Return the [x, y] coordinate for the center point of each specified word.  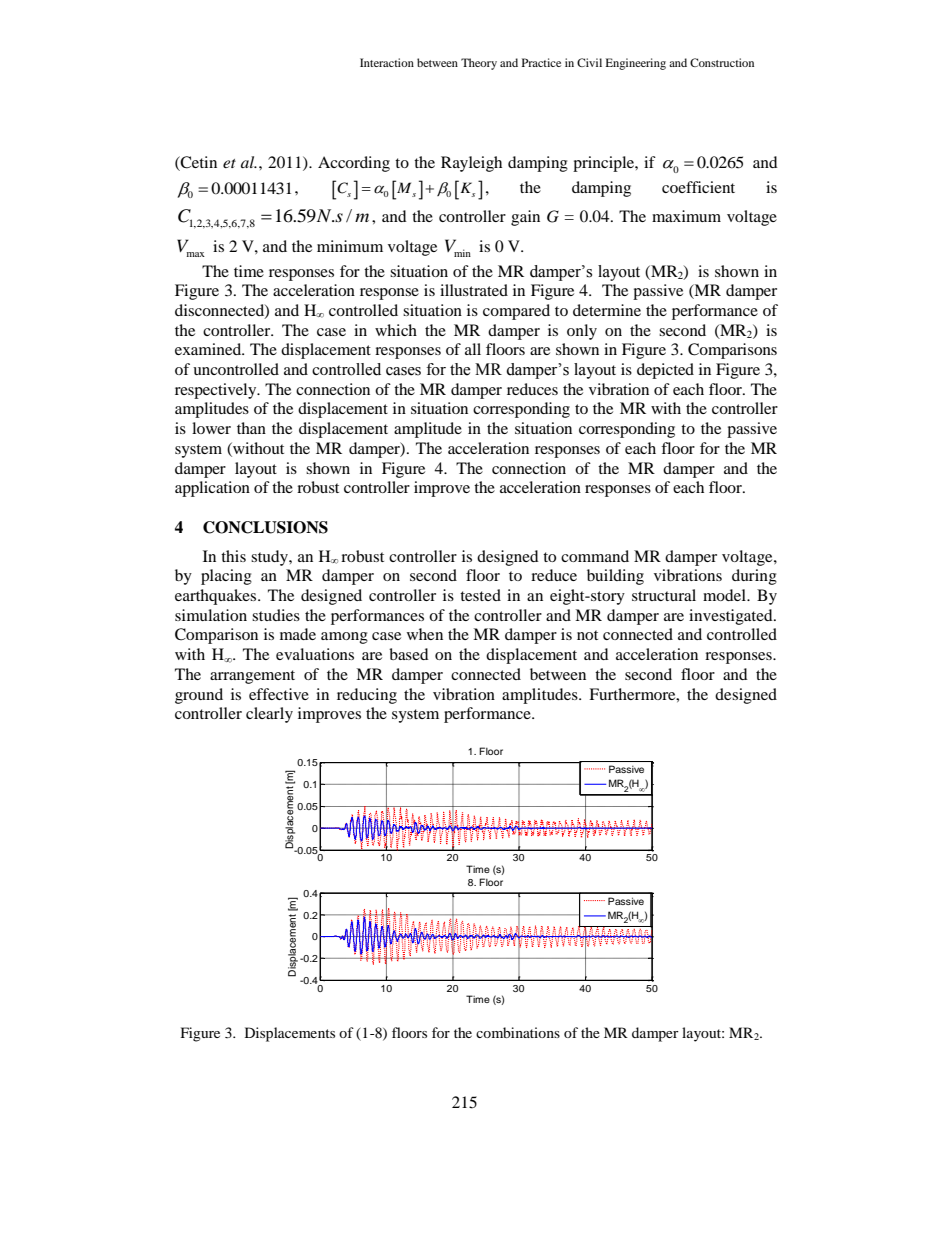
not [587, 635]
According [354, 164]
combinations [518, 1032]
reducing [367, 696]
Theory [479, 64]
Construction [722, 62]
